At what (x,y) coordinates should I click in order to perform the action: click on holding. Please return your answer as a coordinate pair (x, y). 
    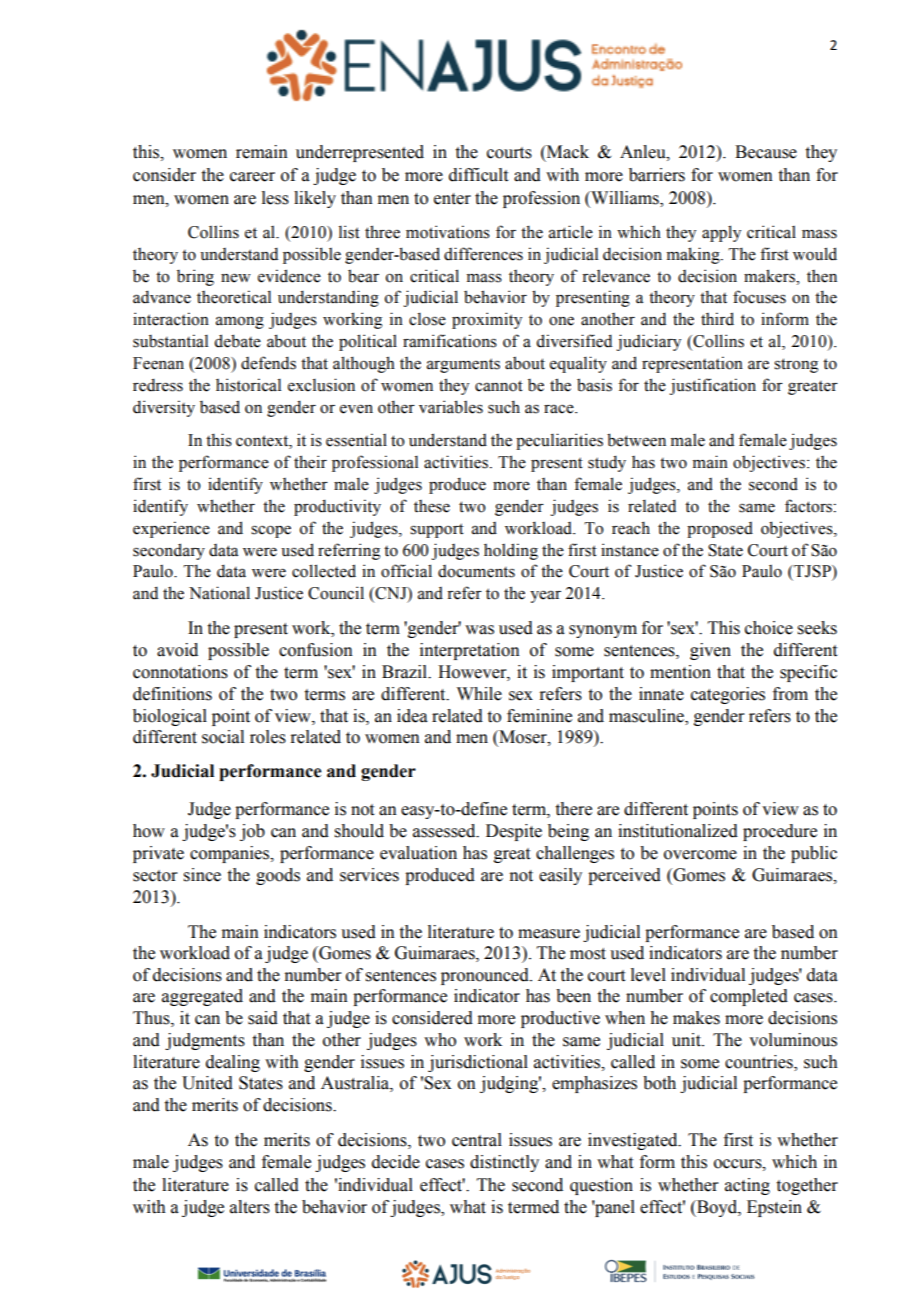
    Looking at the image, I should click on (511, 551).
